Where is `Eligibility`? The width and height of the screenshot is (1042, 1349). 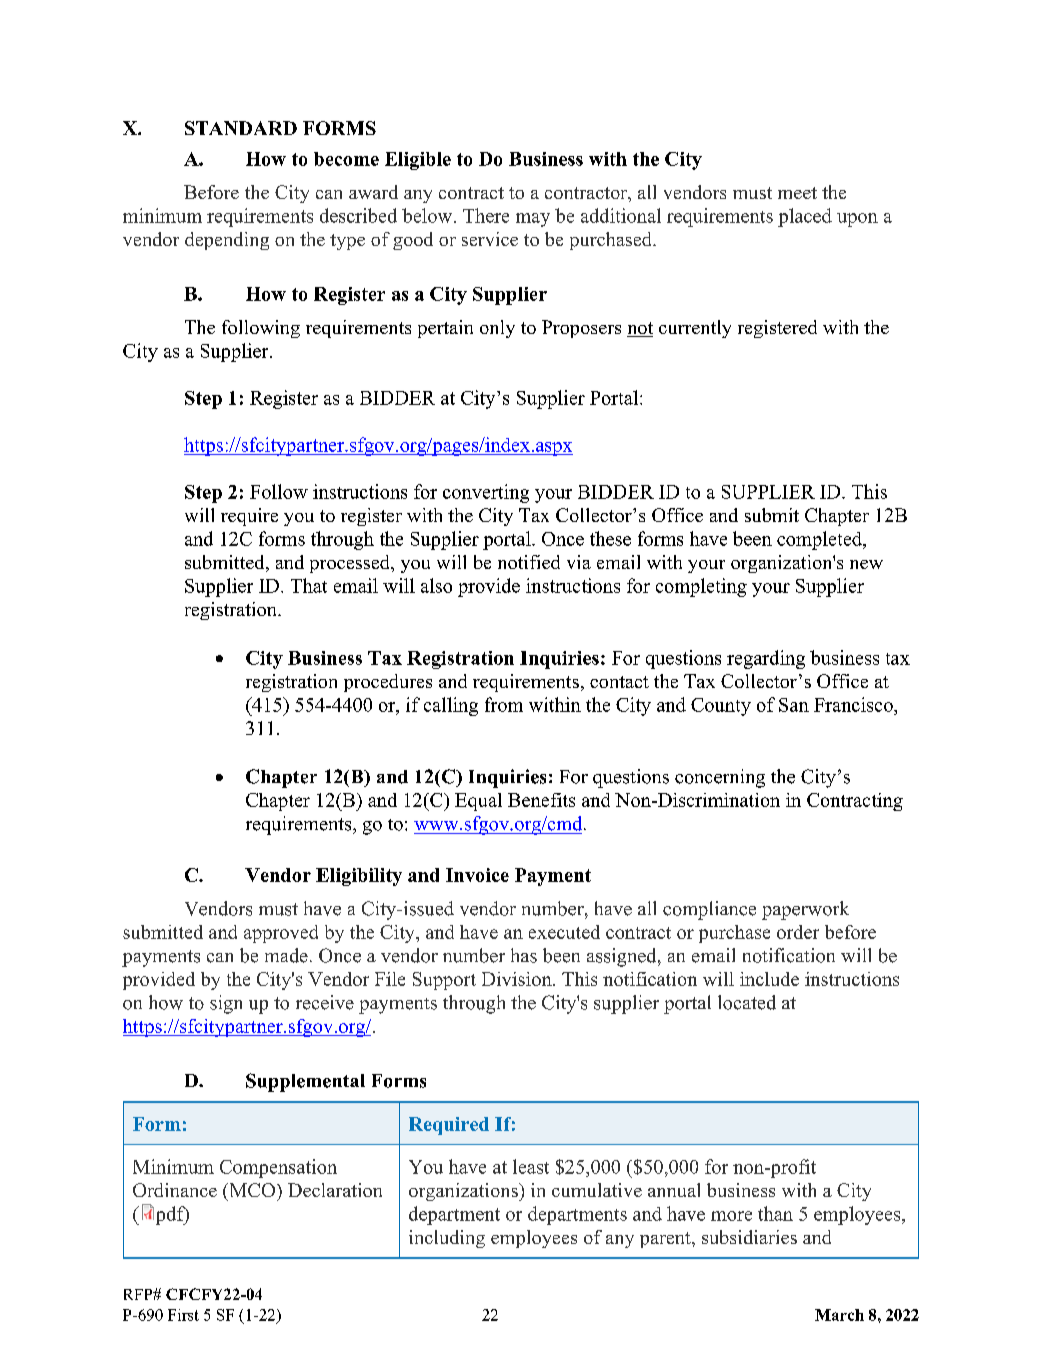 Eligibility is located at coordinates (359, 877).
